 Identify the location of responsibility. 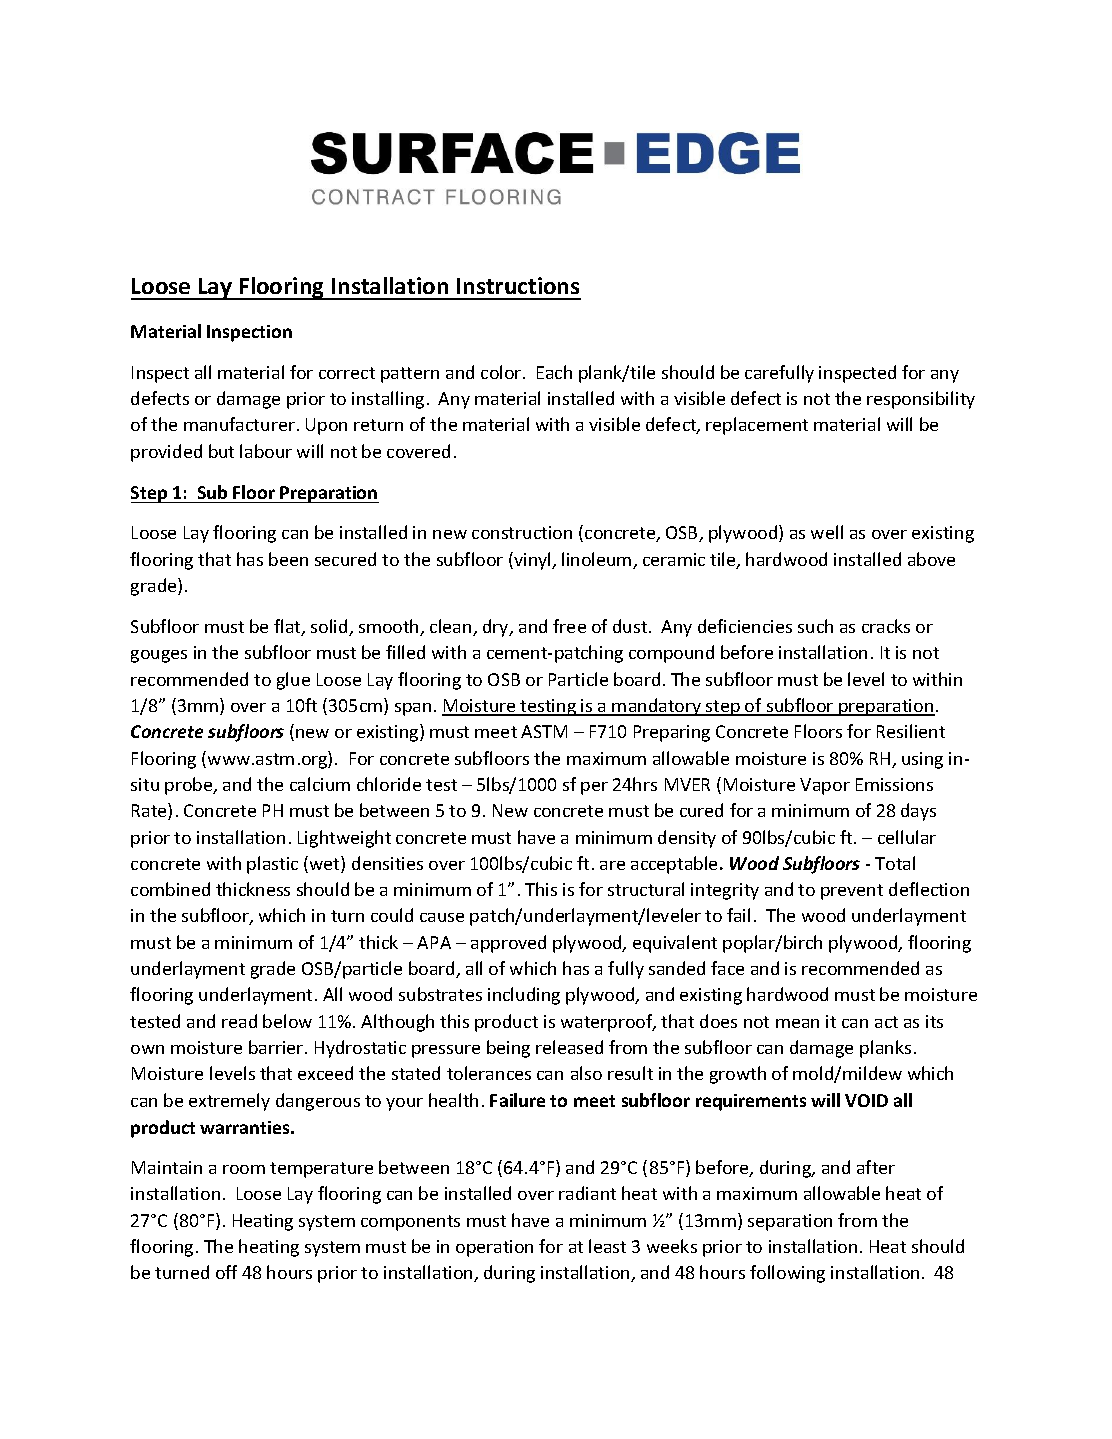
(921, 400).
